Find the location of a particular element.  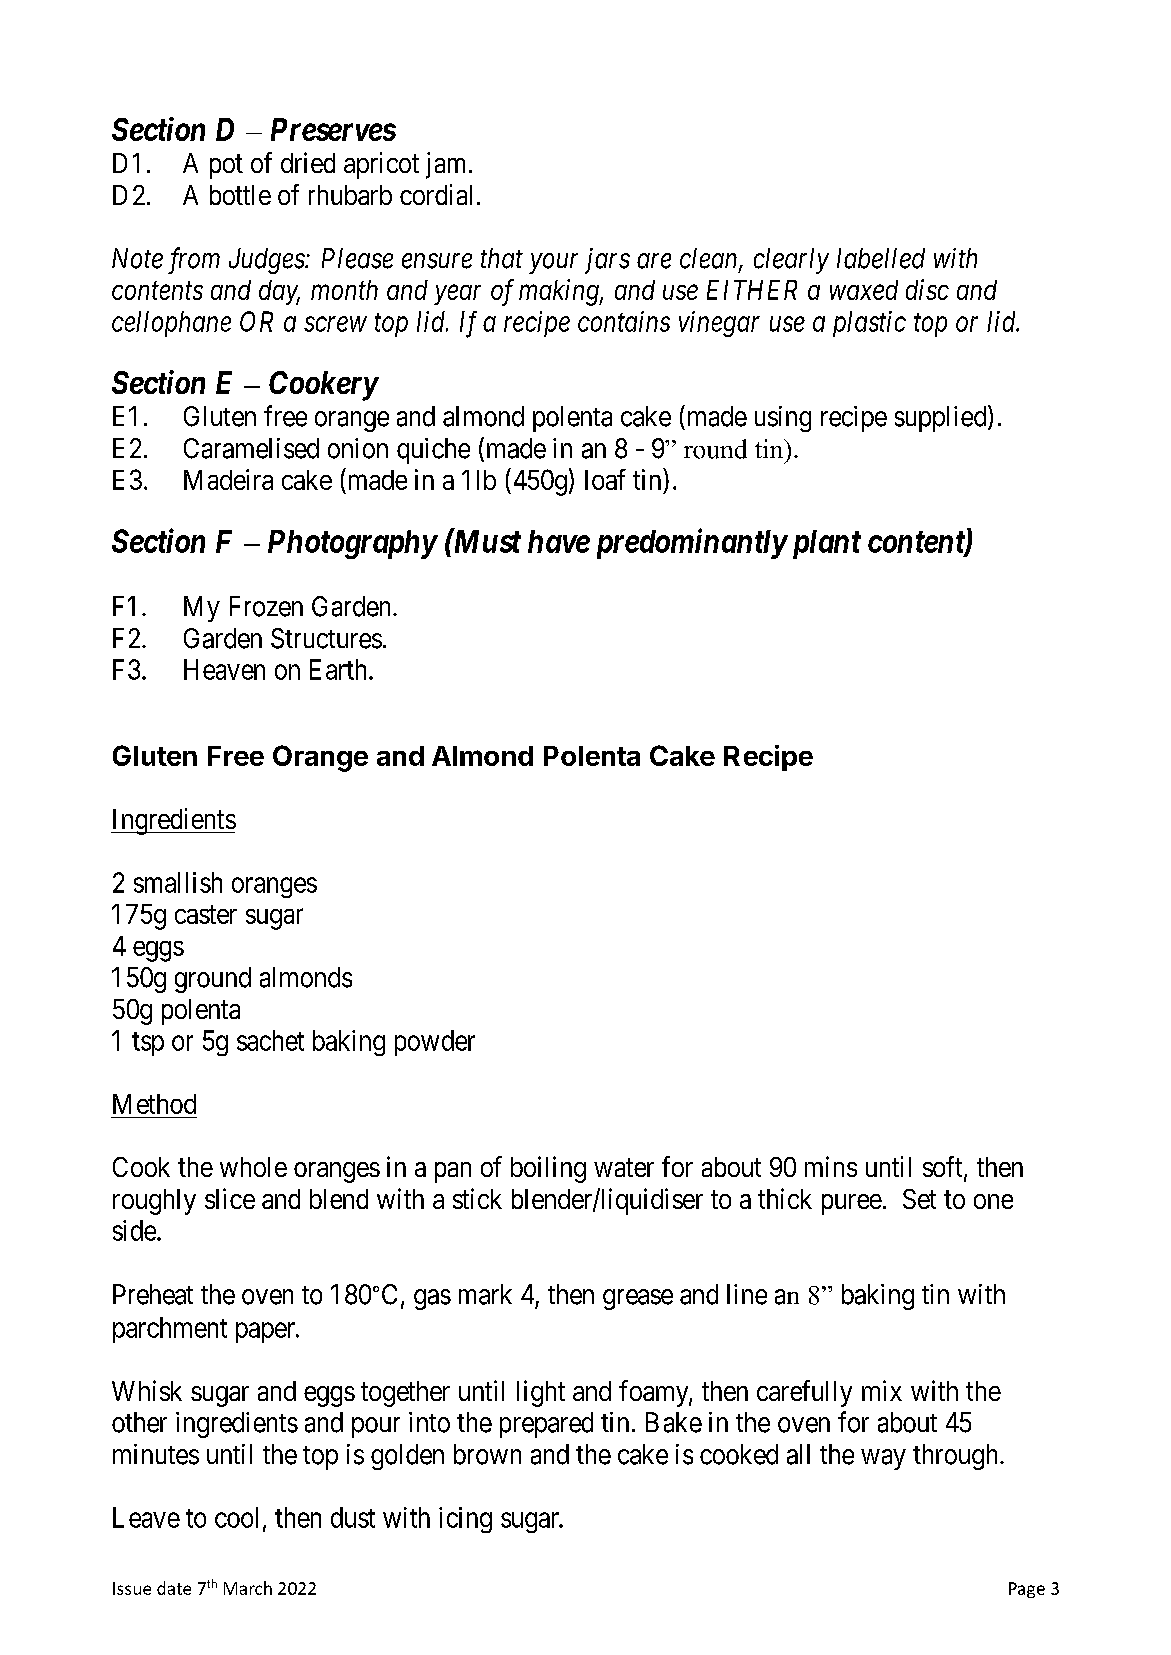

bottle is located at coordinates (240, 195).
